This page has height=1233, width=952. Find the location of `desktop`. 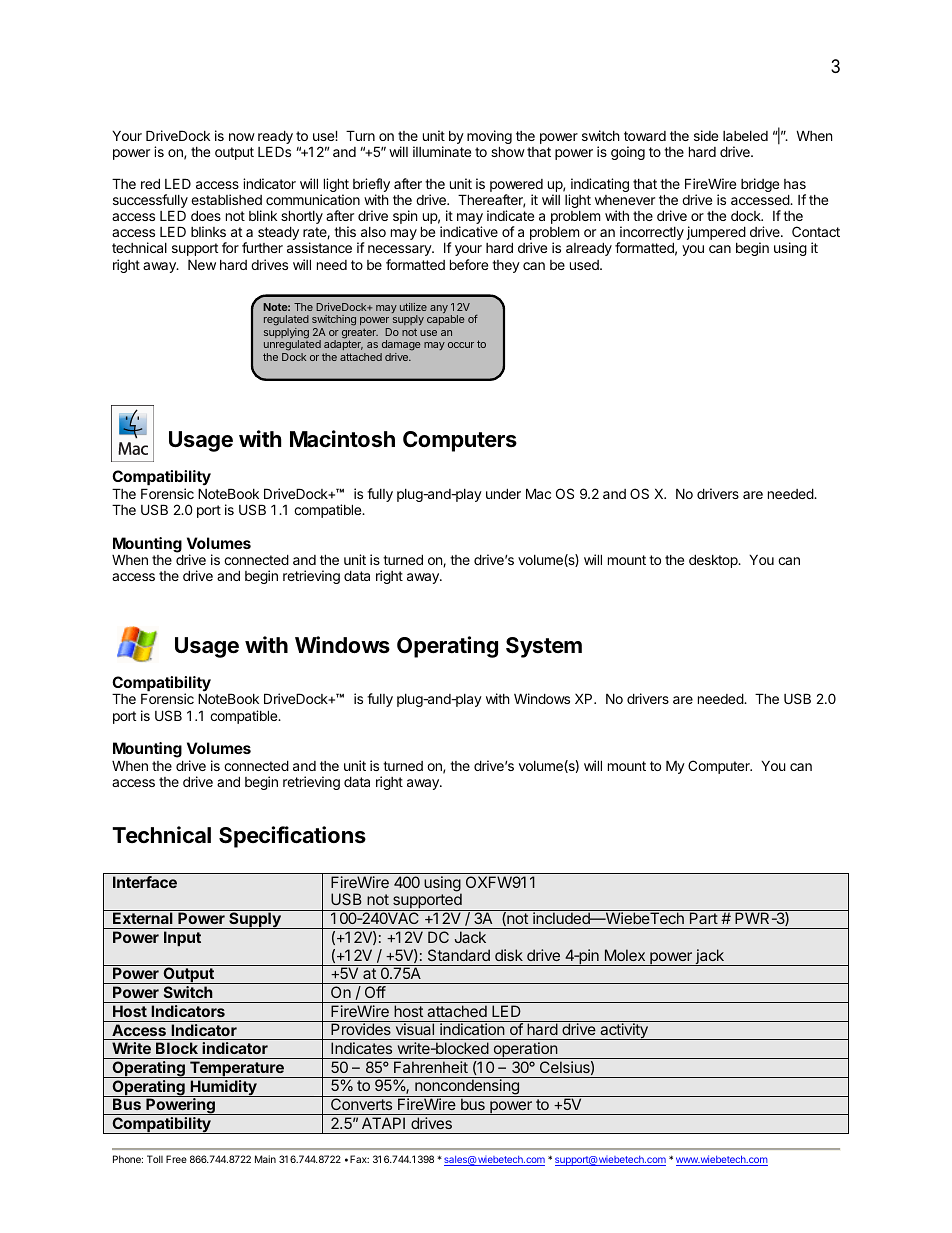

desktop is located at coordinates (714, 561).
